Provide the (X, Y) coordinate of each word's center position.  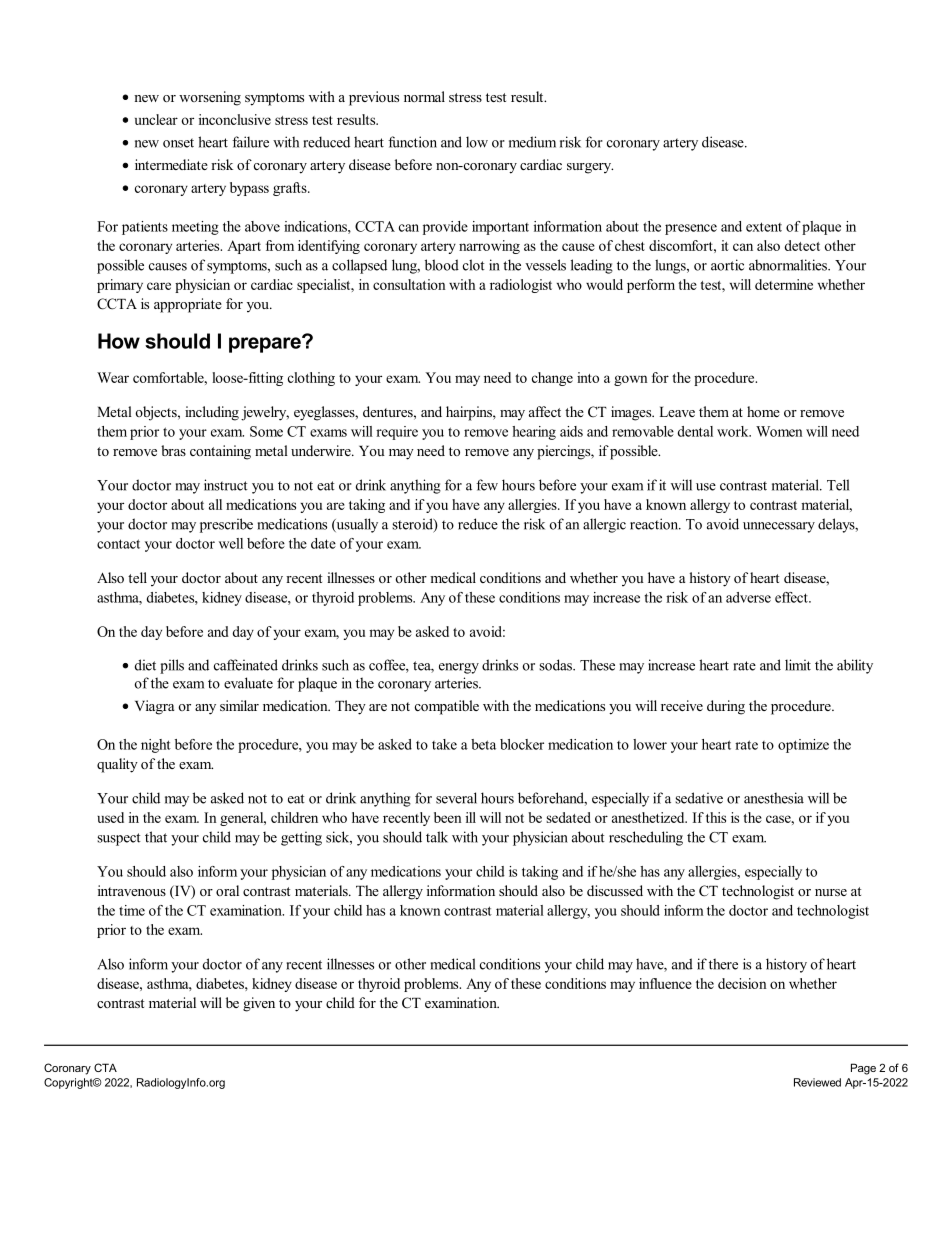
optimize (803, 746)
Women (779, 431)
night (156, 746)
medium (532, 142)
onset (178, 143)
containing (220, 452)
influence (665, 983)
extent (764, 227)
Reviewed (817, 1082)
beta (483, 744)
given (259, 1004)
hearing (534, 433)
